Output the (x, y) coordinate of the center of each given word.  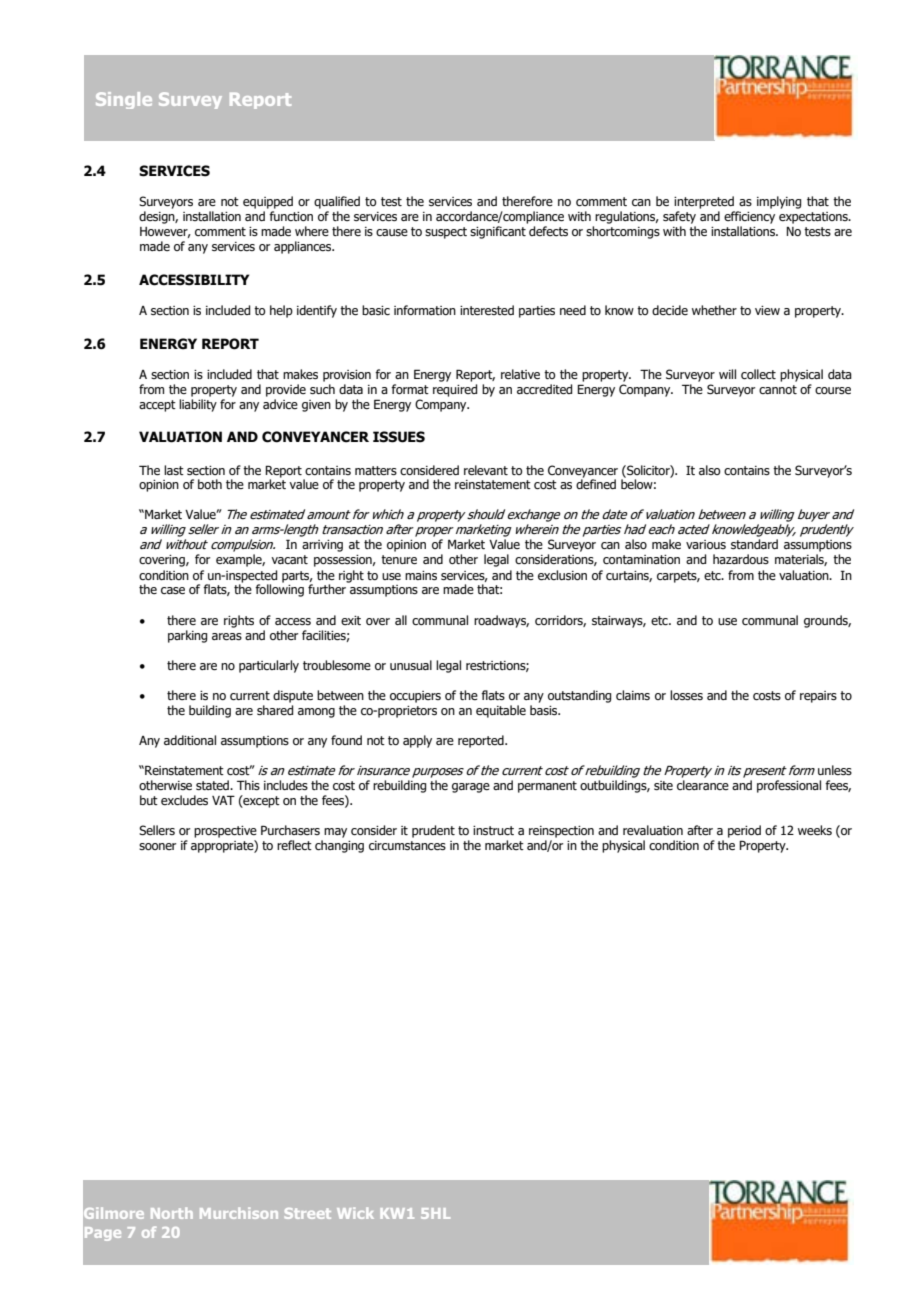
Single (124, 100)
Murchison (239, 1213)
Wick (355, 1213)
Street (308, 1213)
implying (779, 202)
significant (498, 232)
